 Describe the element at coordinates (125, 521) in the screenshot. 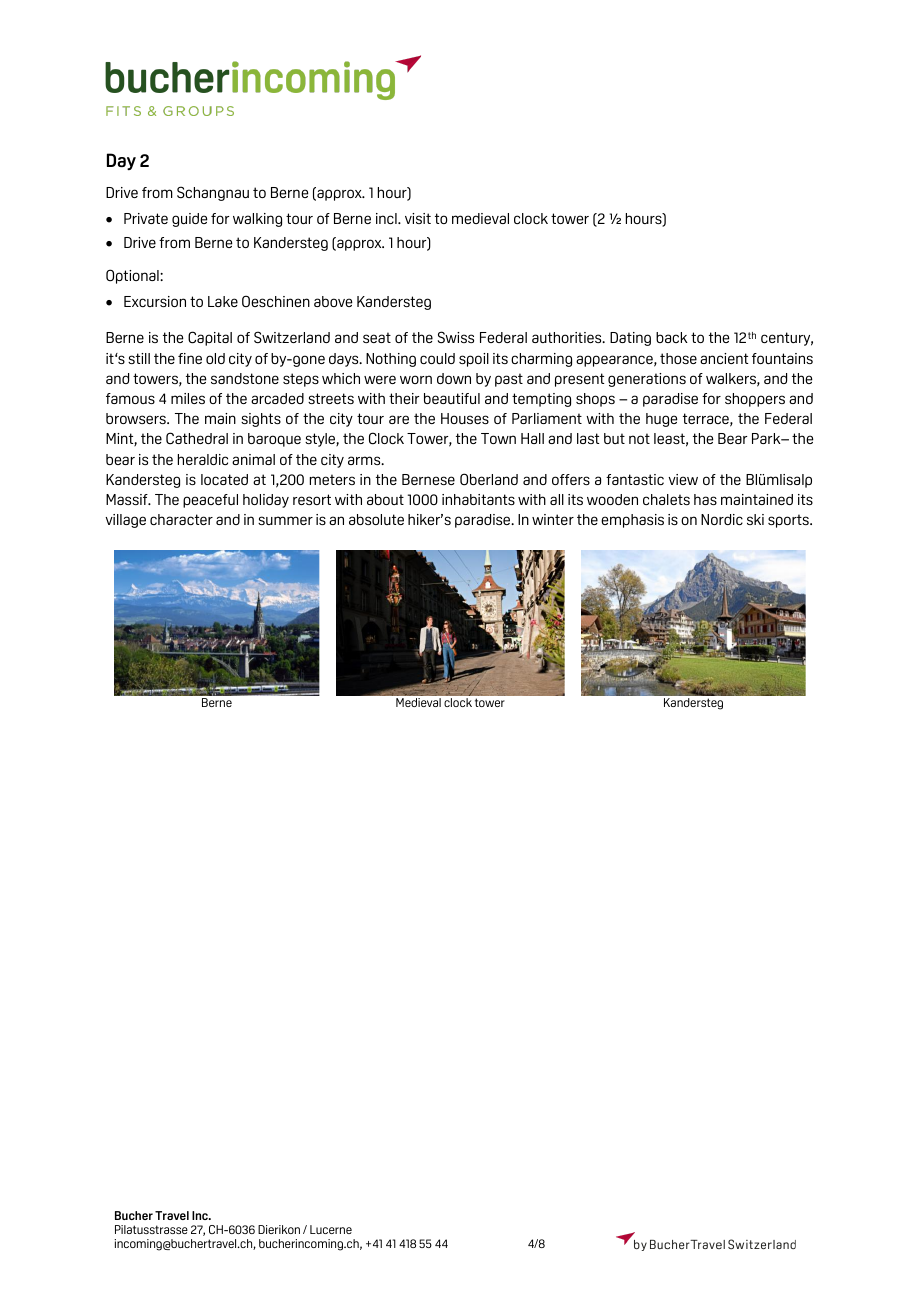

I see `village` at that location.
